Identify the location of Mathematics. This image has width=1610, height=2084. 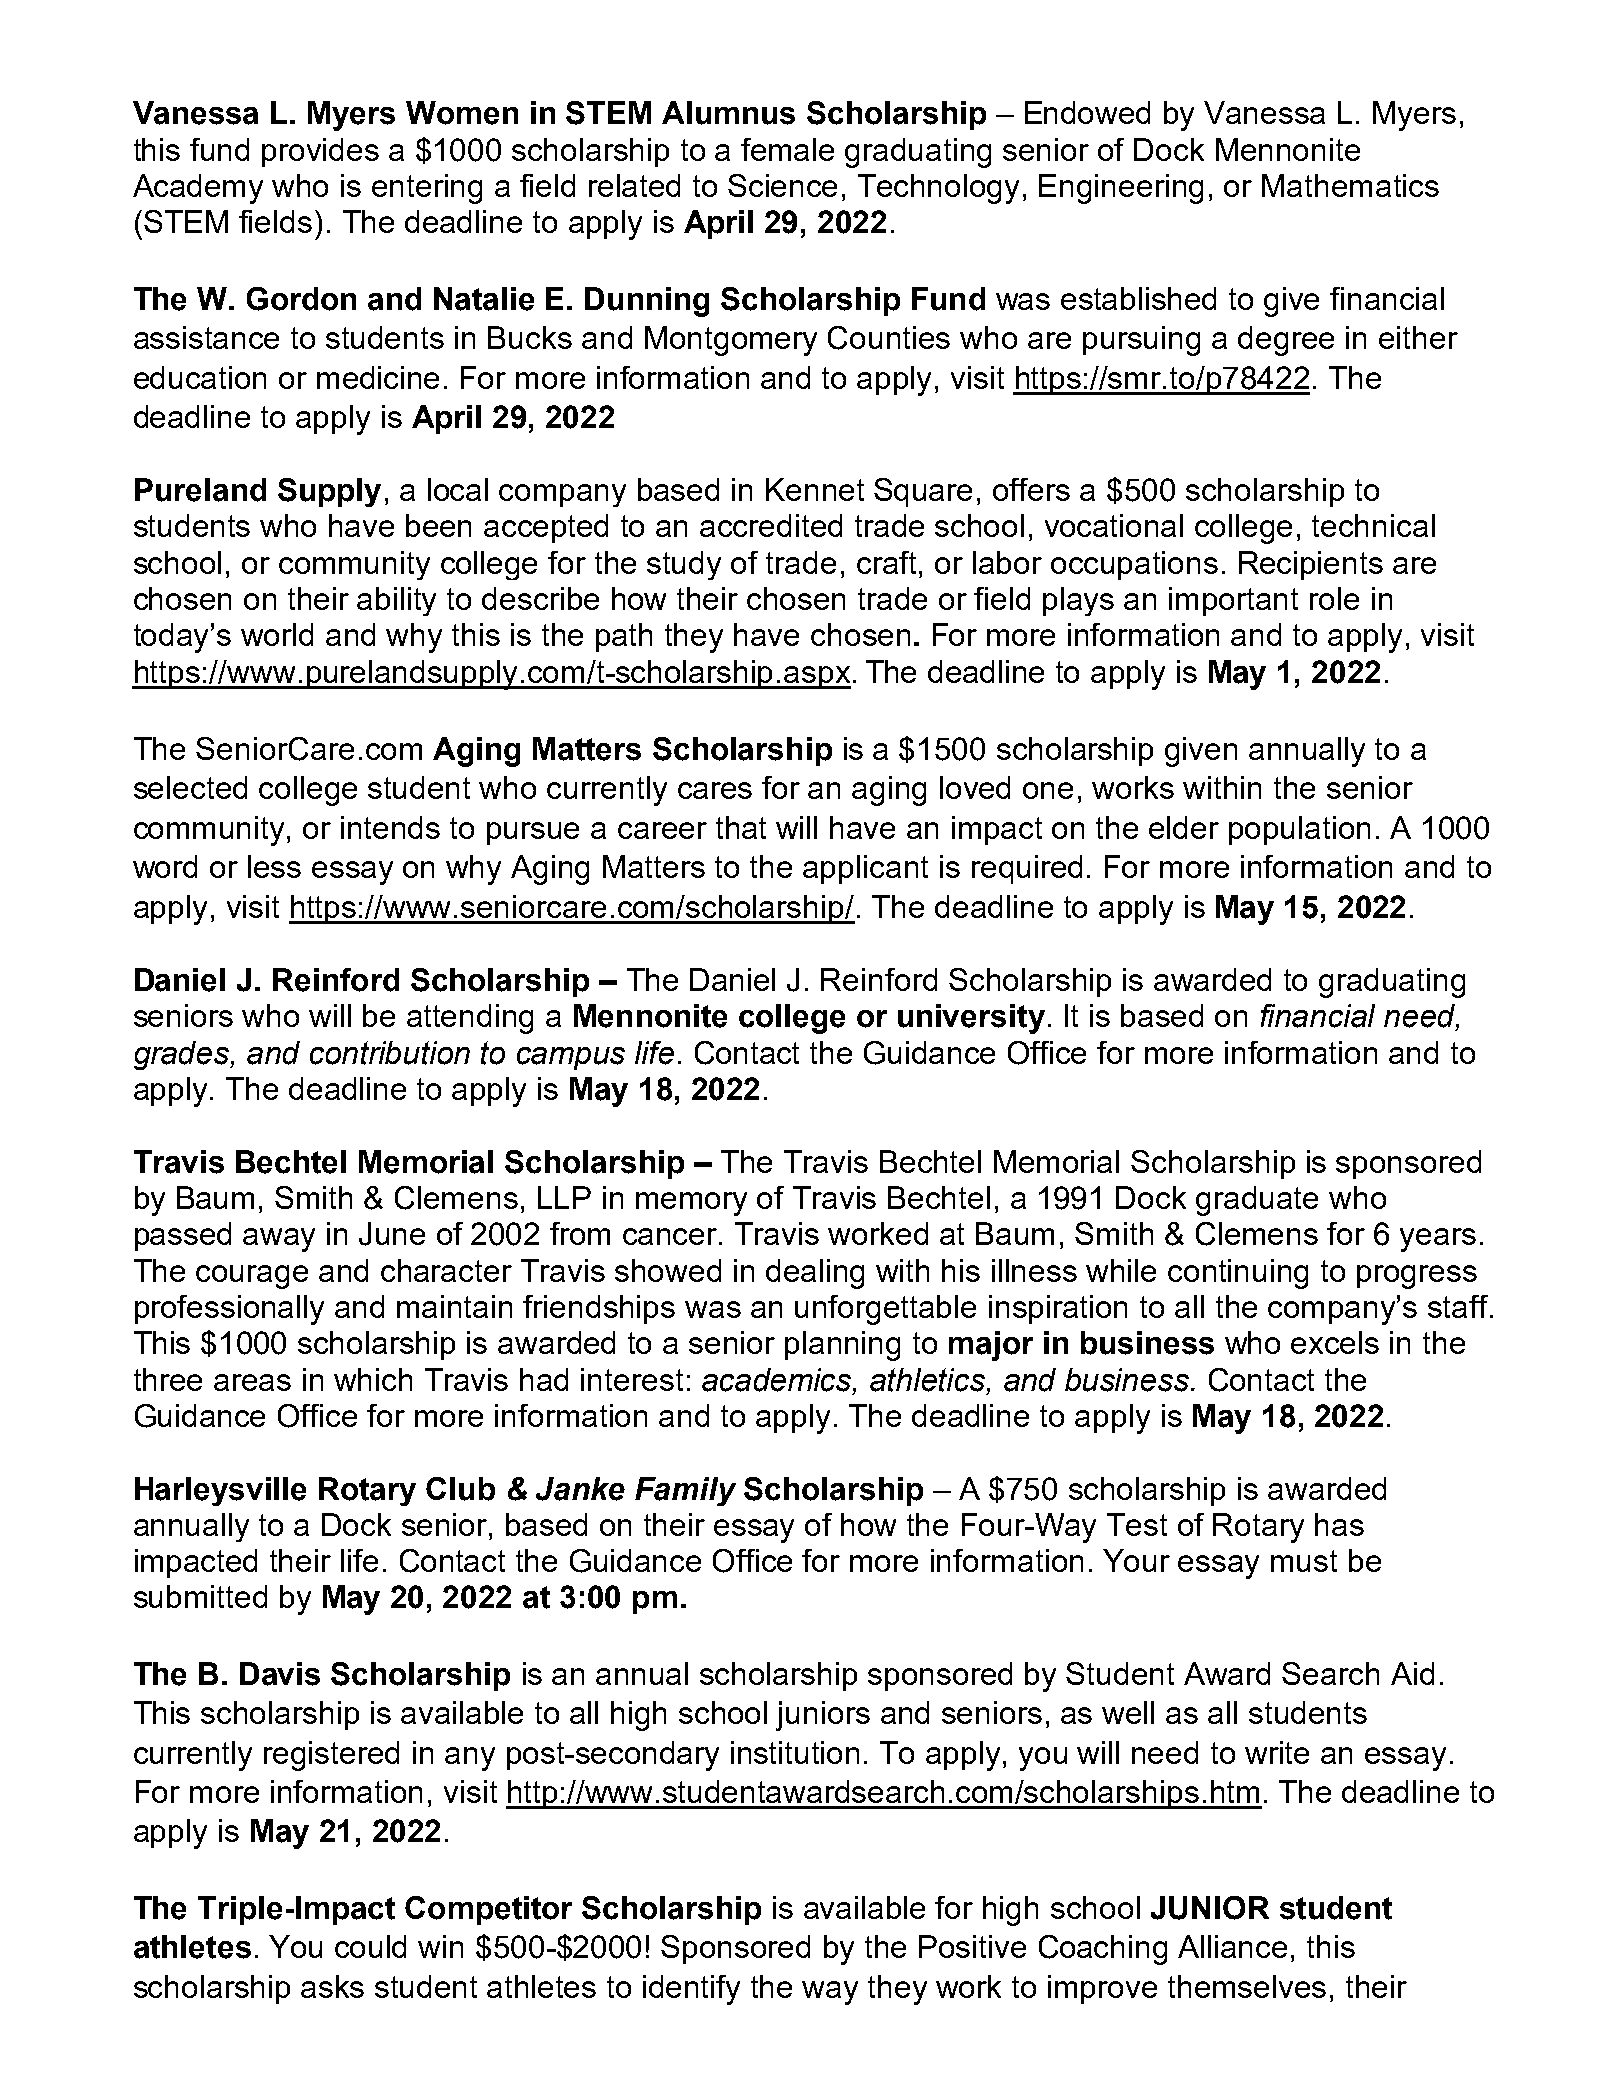
(1350, 185).
